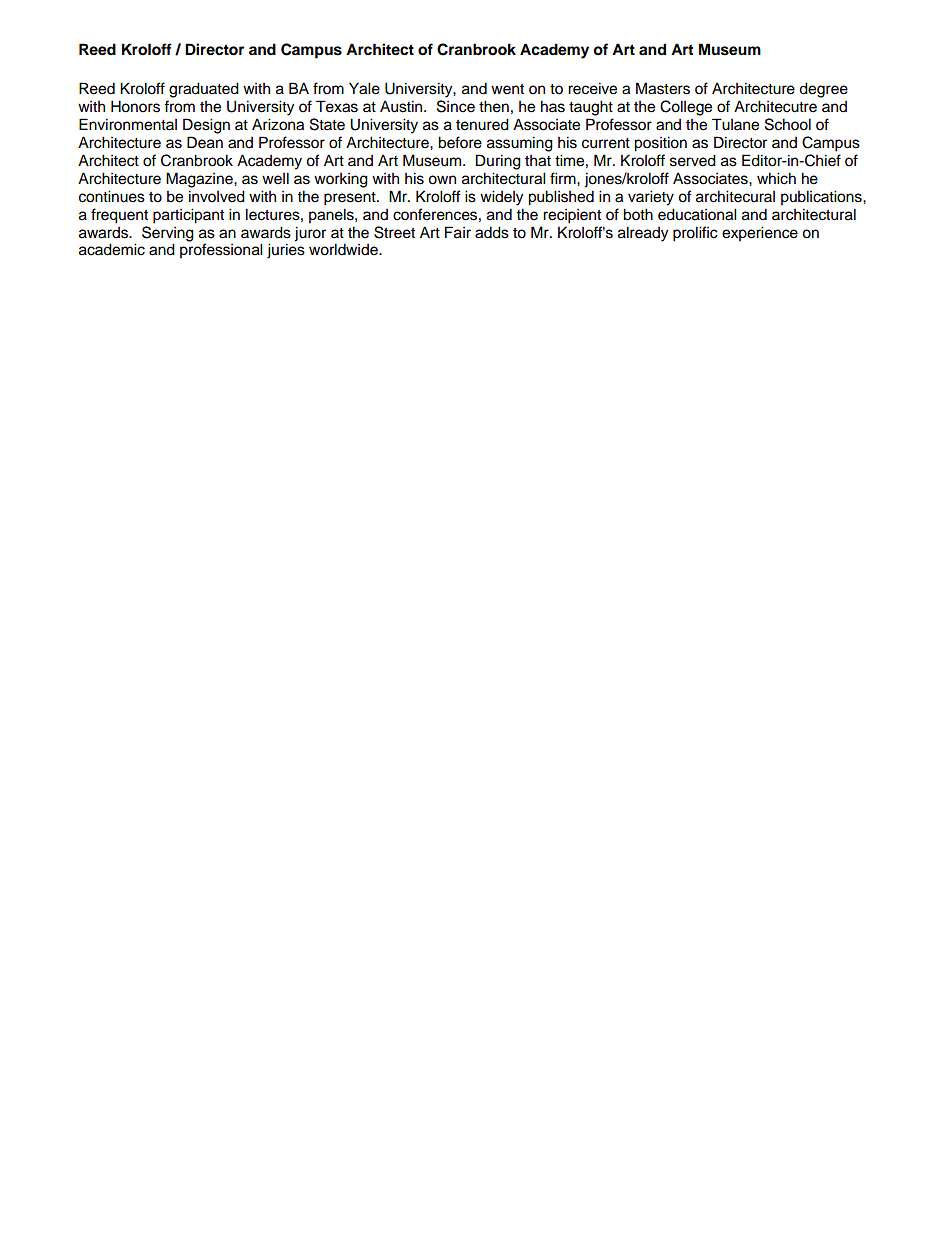 The image size is (952, 1233). I want to click on Masters, so click(663, 88).
